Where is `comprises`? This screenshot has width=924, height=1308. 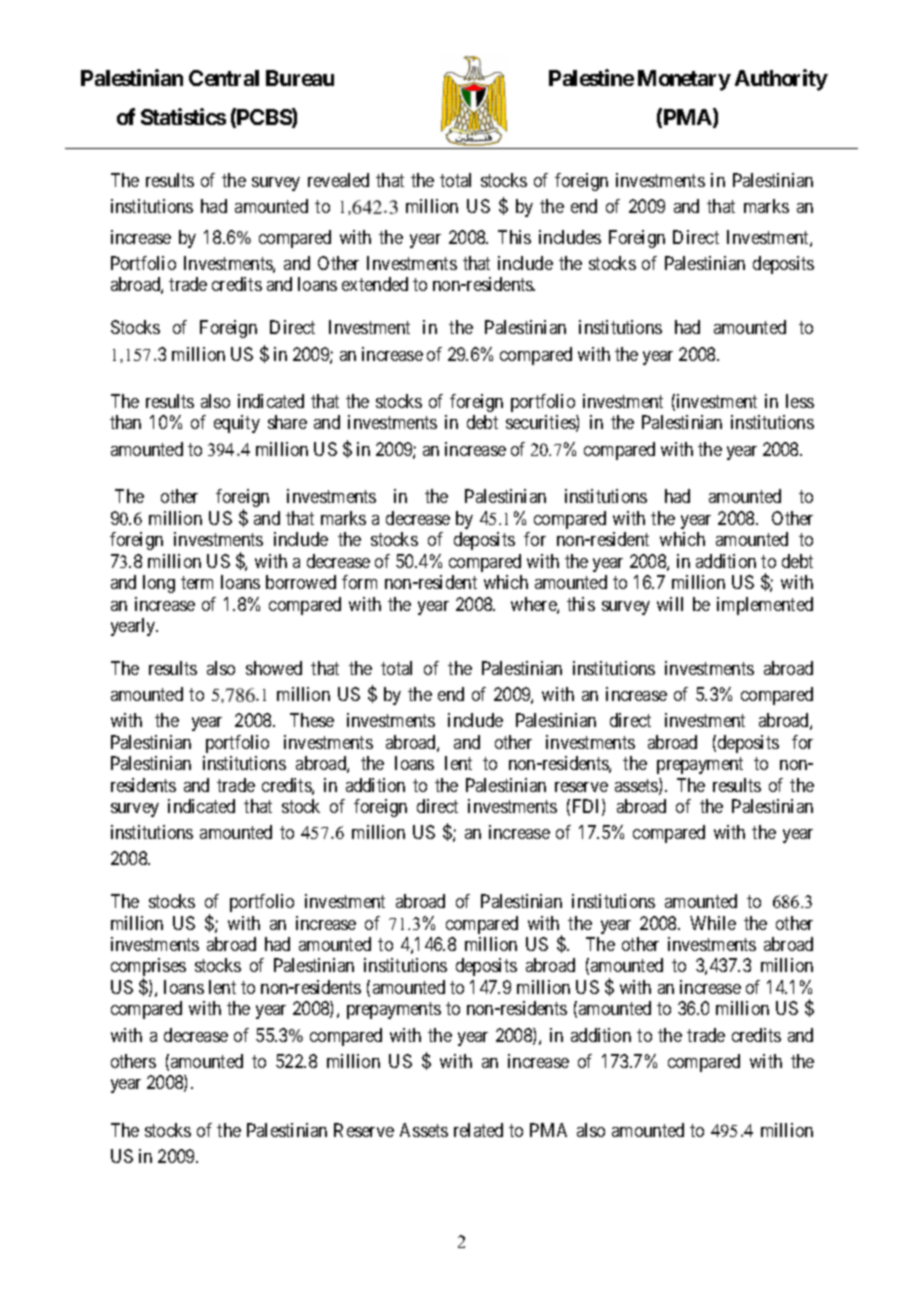 comprises is located at coordinates (148, 968).
